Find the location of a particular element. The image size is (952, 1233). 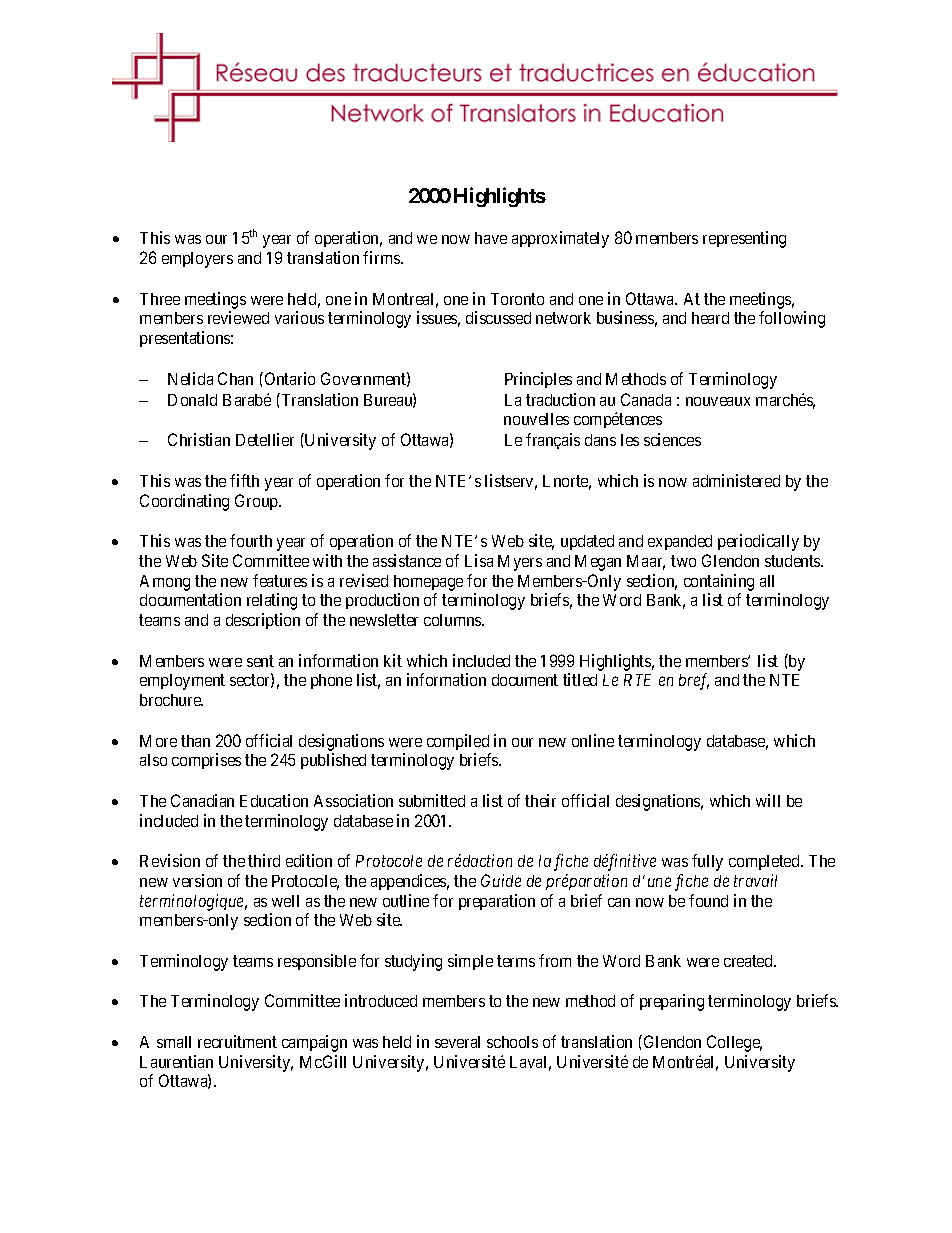

submitted is located at coordinates (432, 800).
